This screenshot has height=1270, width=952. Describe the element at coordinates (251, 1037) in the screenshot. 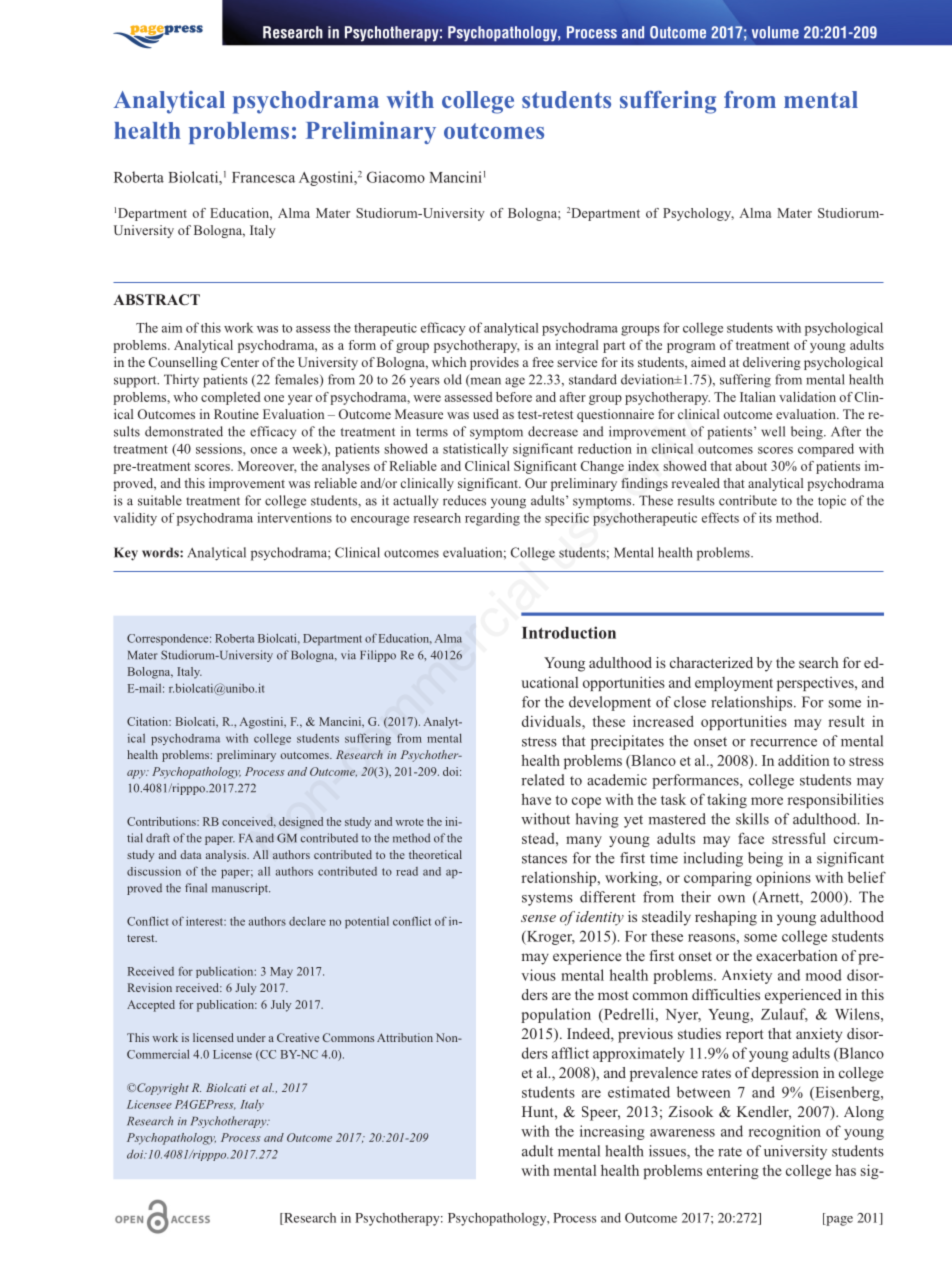

I see `under` at that location.
